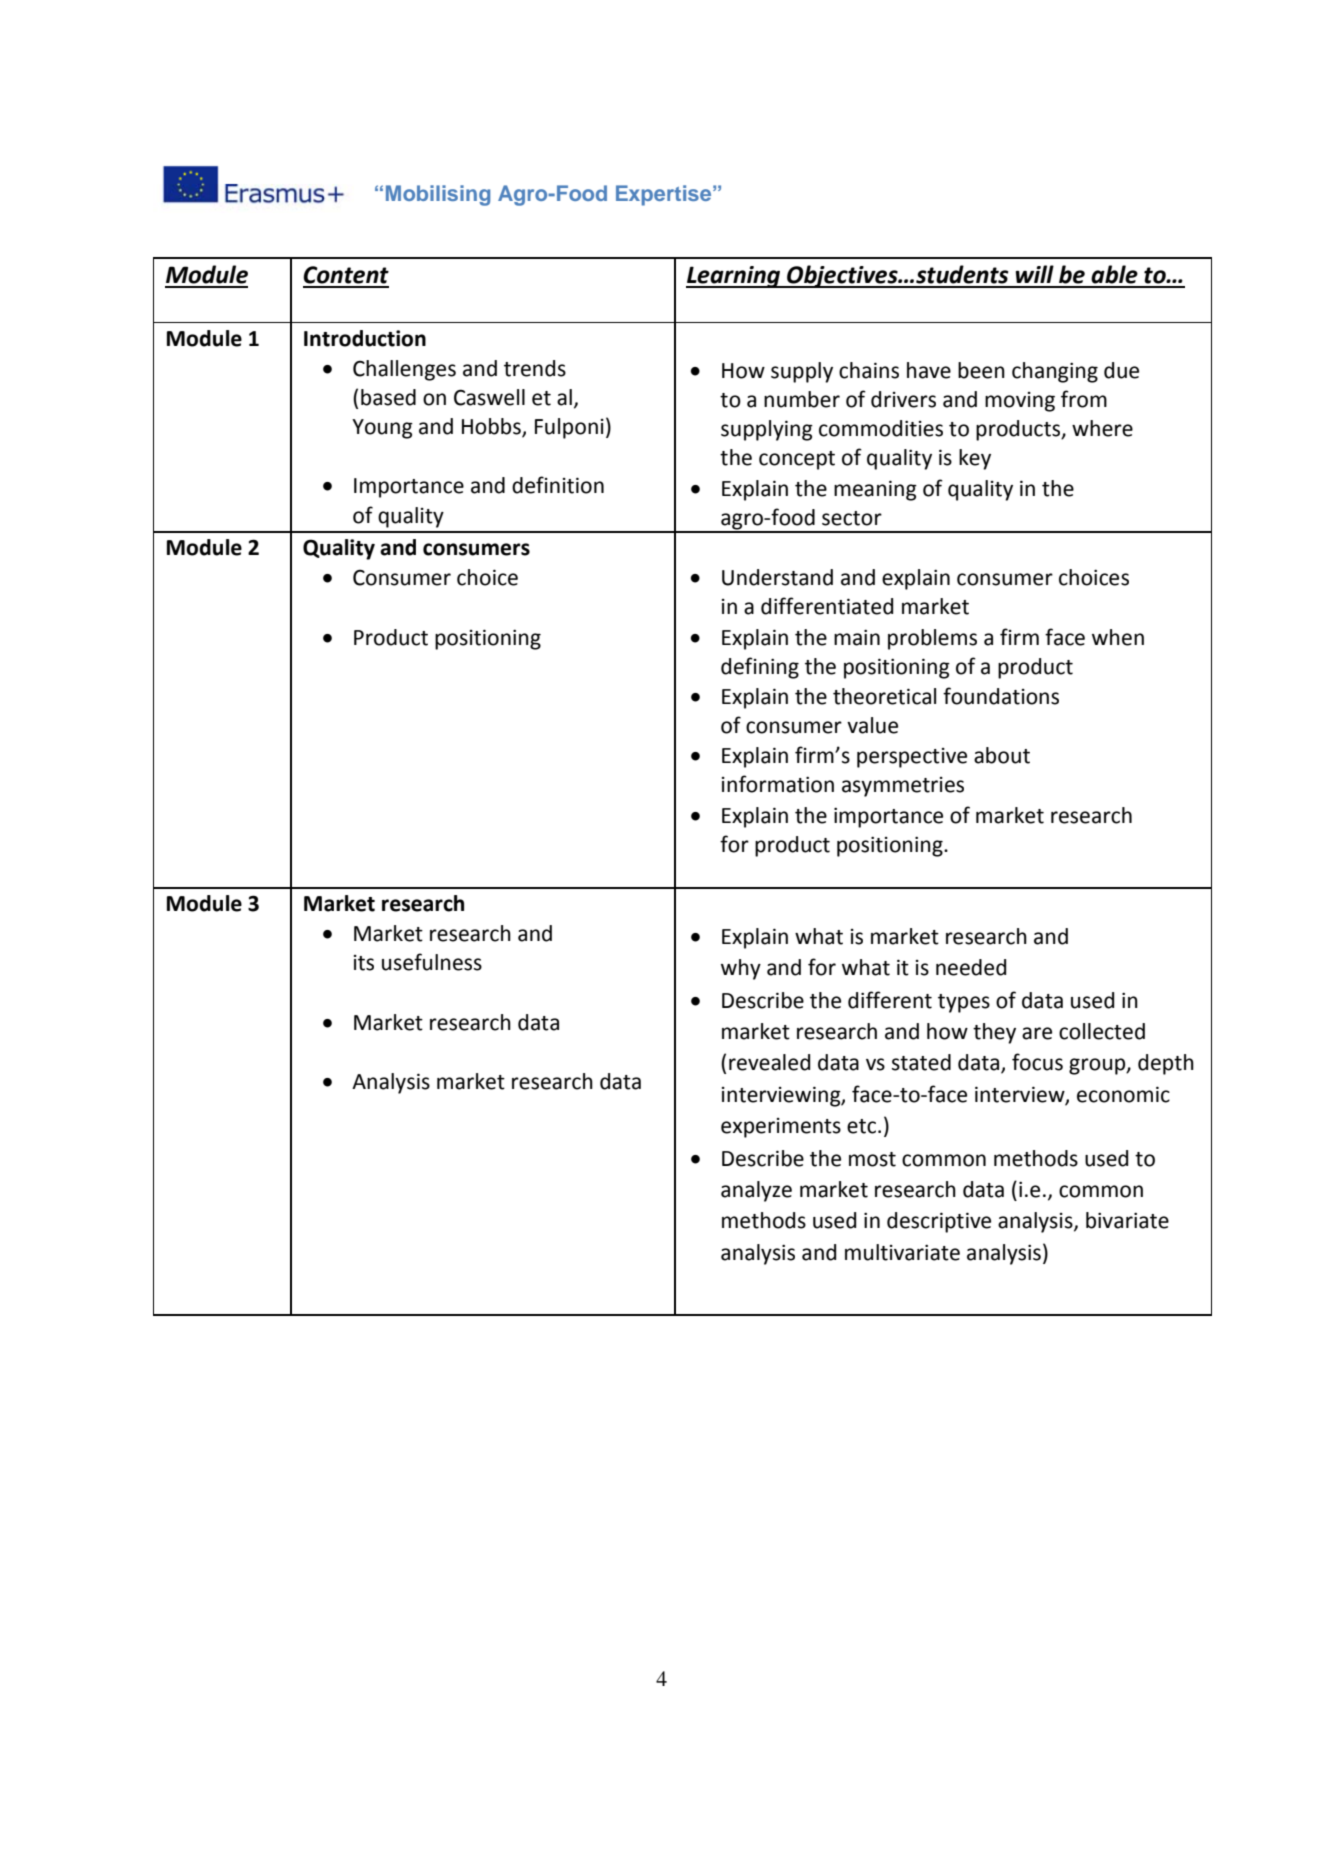 This image has width=1324, height=1873. What do you see at coordinates (781, 1128) in the image?
I see `experiments` at bounding box center [781, 1128].
